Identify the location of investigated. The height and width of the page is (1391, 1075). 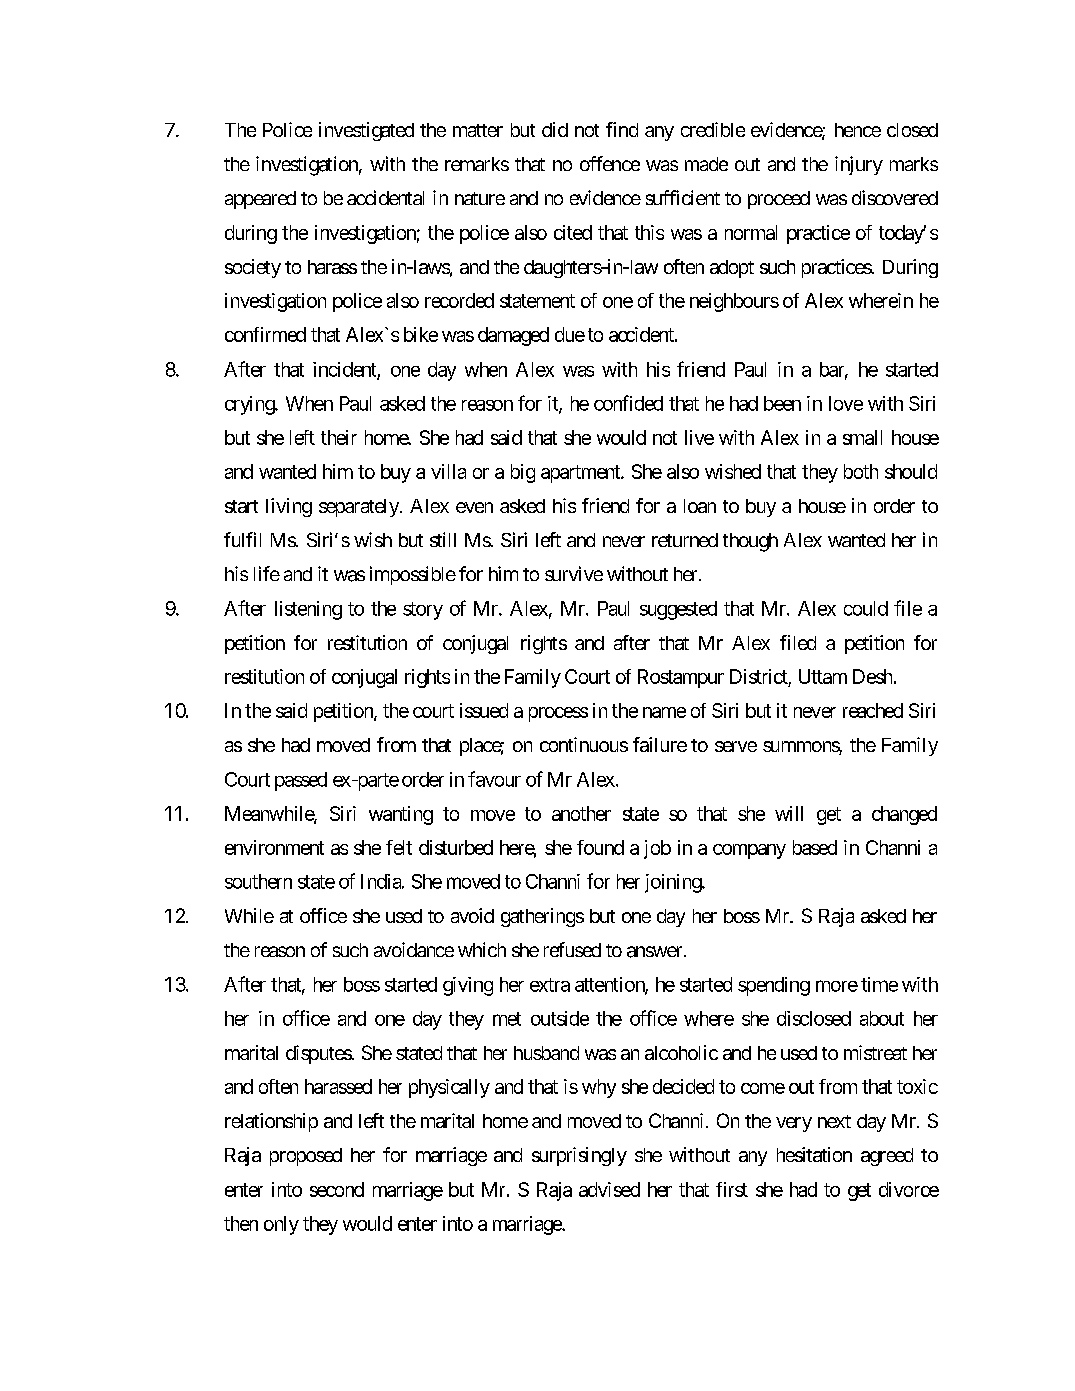
(366, 131).
